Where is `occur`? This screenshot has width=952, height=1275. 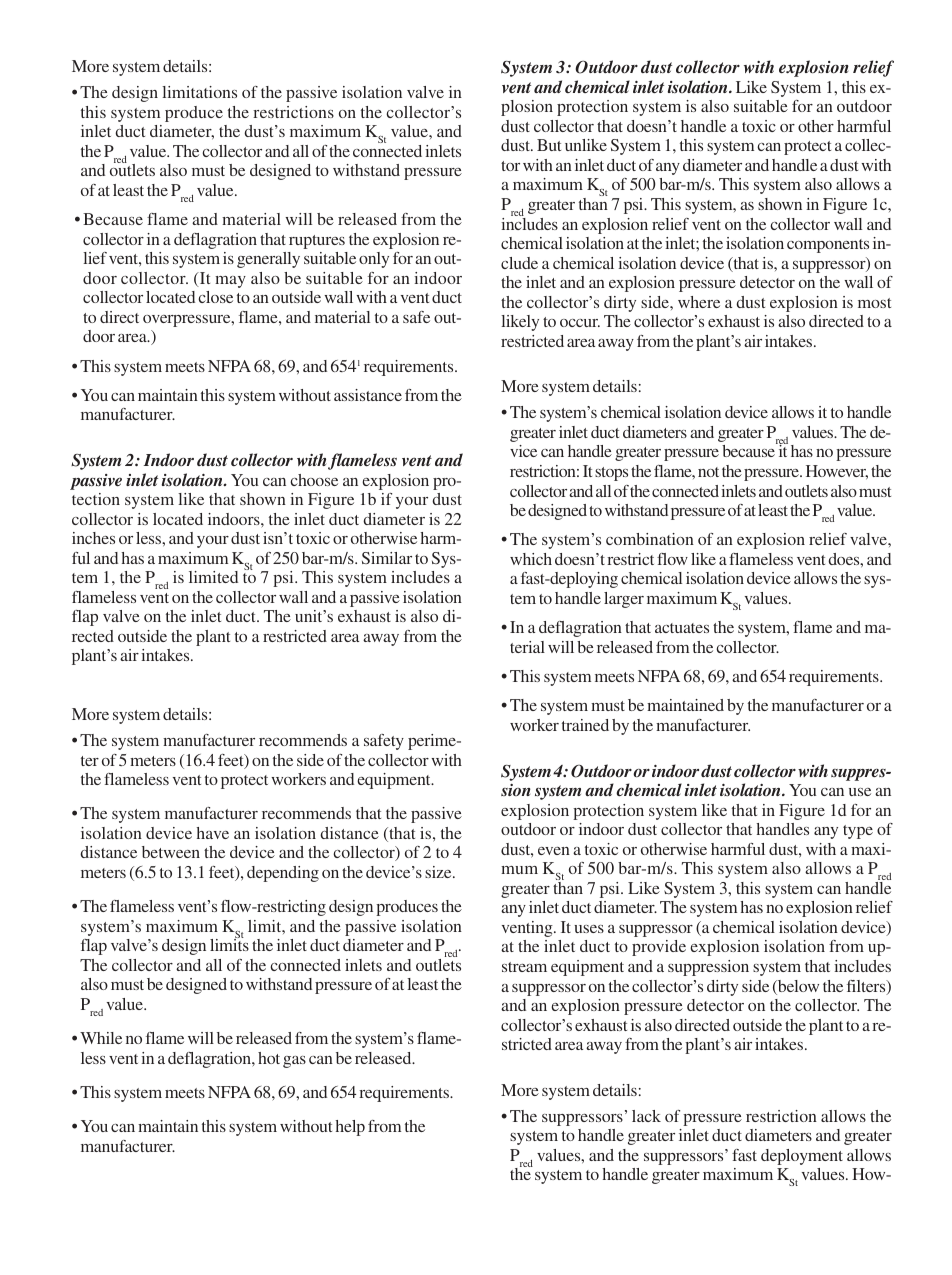 occur is located at coordinates (580, 323).
